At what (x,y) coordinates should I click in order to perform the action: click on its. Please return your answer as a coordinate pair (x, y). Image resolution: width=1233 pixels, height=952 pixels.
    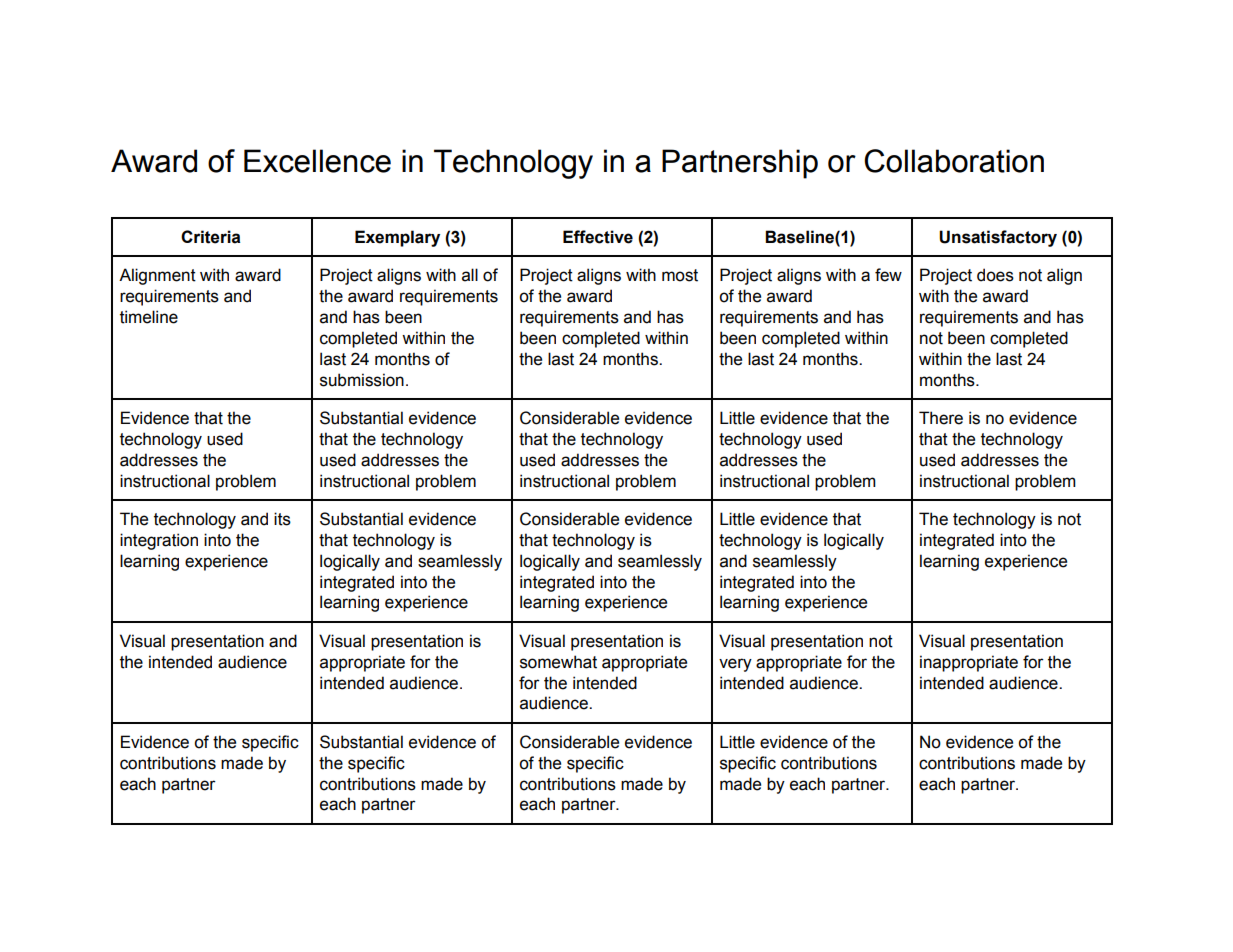
    Looking at the image, I should click on (282, 519).
